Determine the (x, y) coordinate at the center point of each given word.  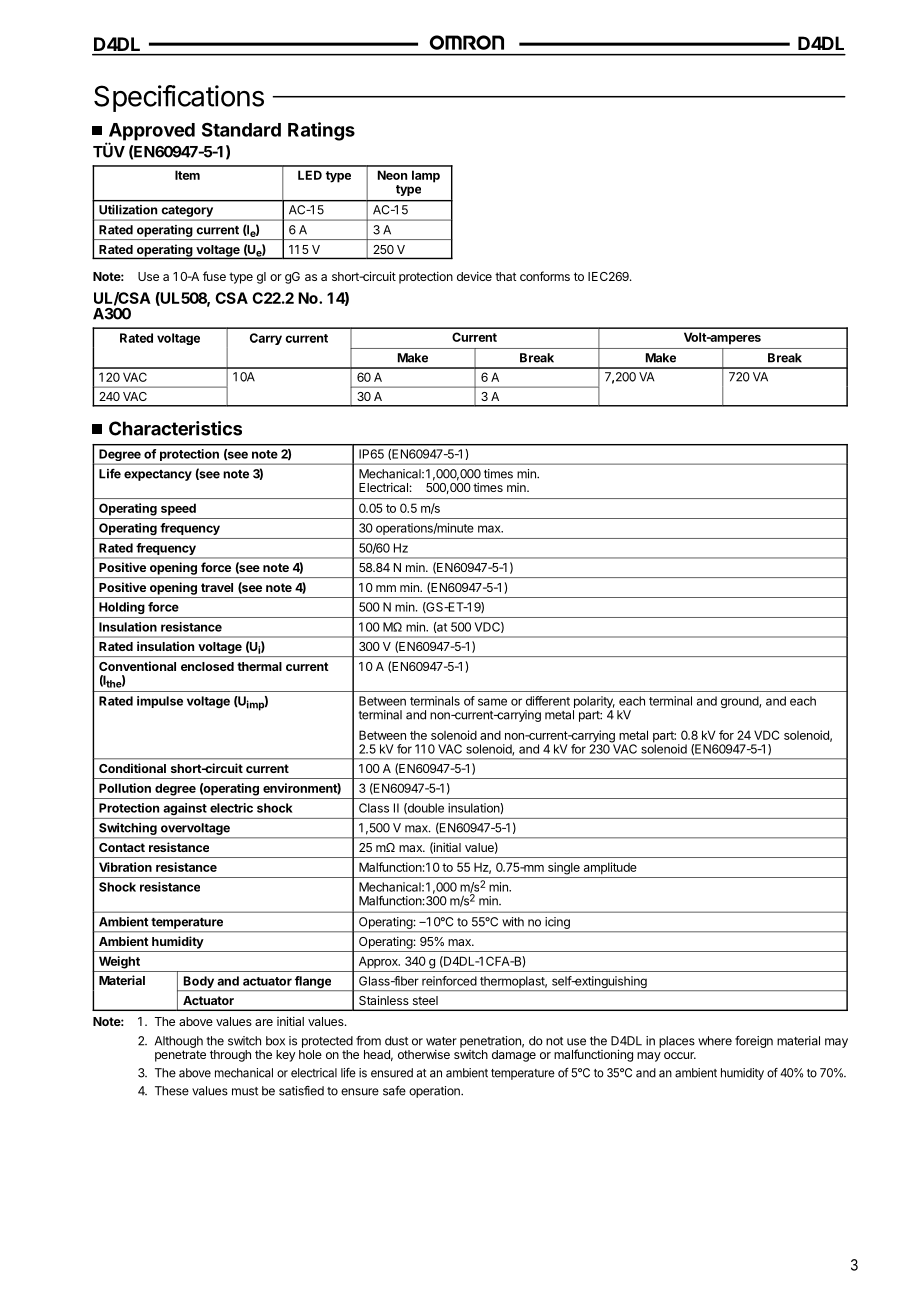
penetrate (180, 1056)
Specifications (179, 98)
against (185, 809)
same (492, 702)
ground (740, 702)
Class (374, 808)
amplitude (610, 868)
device (474, 276)
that (505, 276)
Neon (392, 175)
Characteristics (175, 428)
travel (217, 587)
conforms (545, 276)
